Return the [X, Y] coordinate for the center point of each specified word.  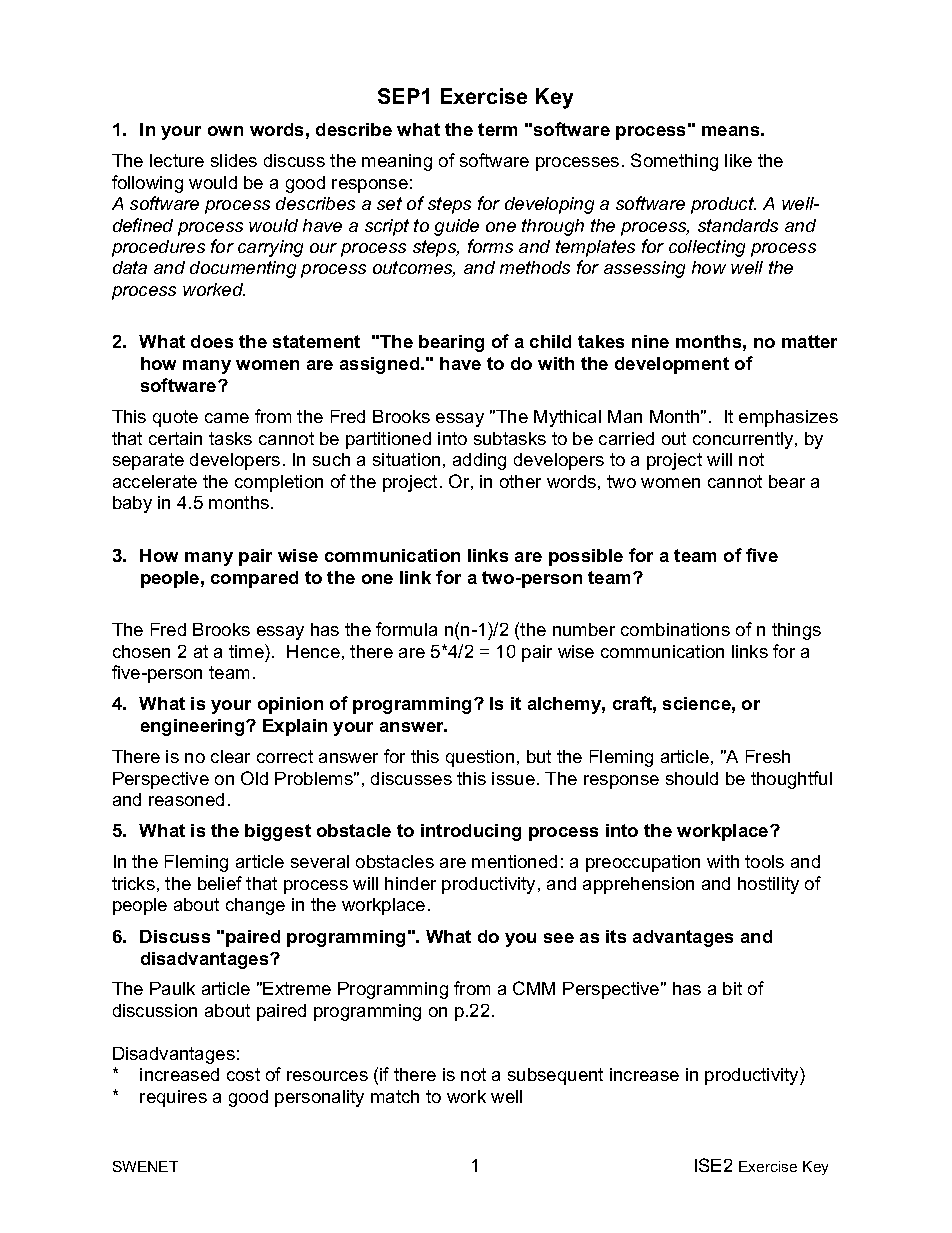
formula [406, 629]
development [672, 365]
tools [764, 861]
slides [234, 160]
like [738, 160]
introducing [471, 832]
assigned [381, 365]
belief [220, 883]
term [497, 129]
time [247, 651]
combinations [675, 629]
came [227, 418]
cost [243, 1074]
